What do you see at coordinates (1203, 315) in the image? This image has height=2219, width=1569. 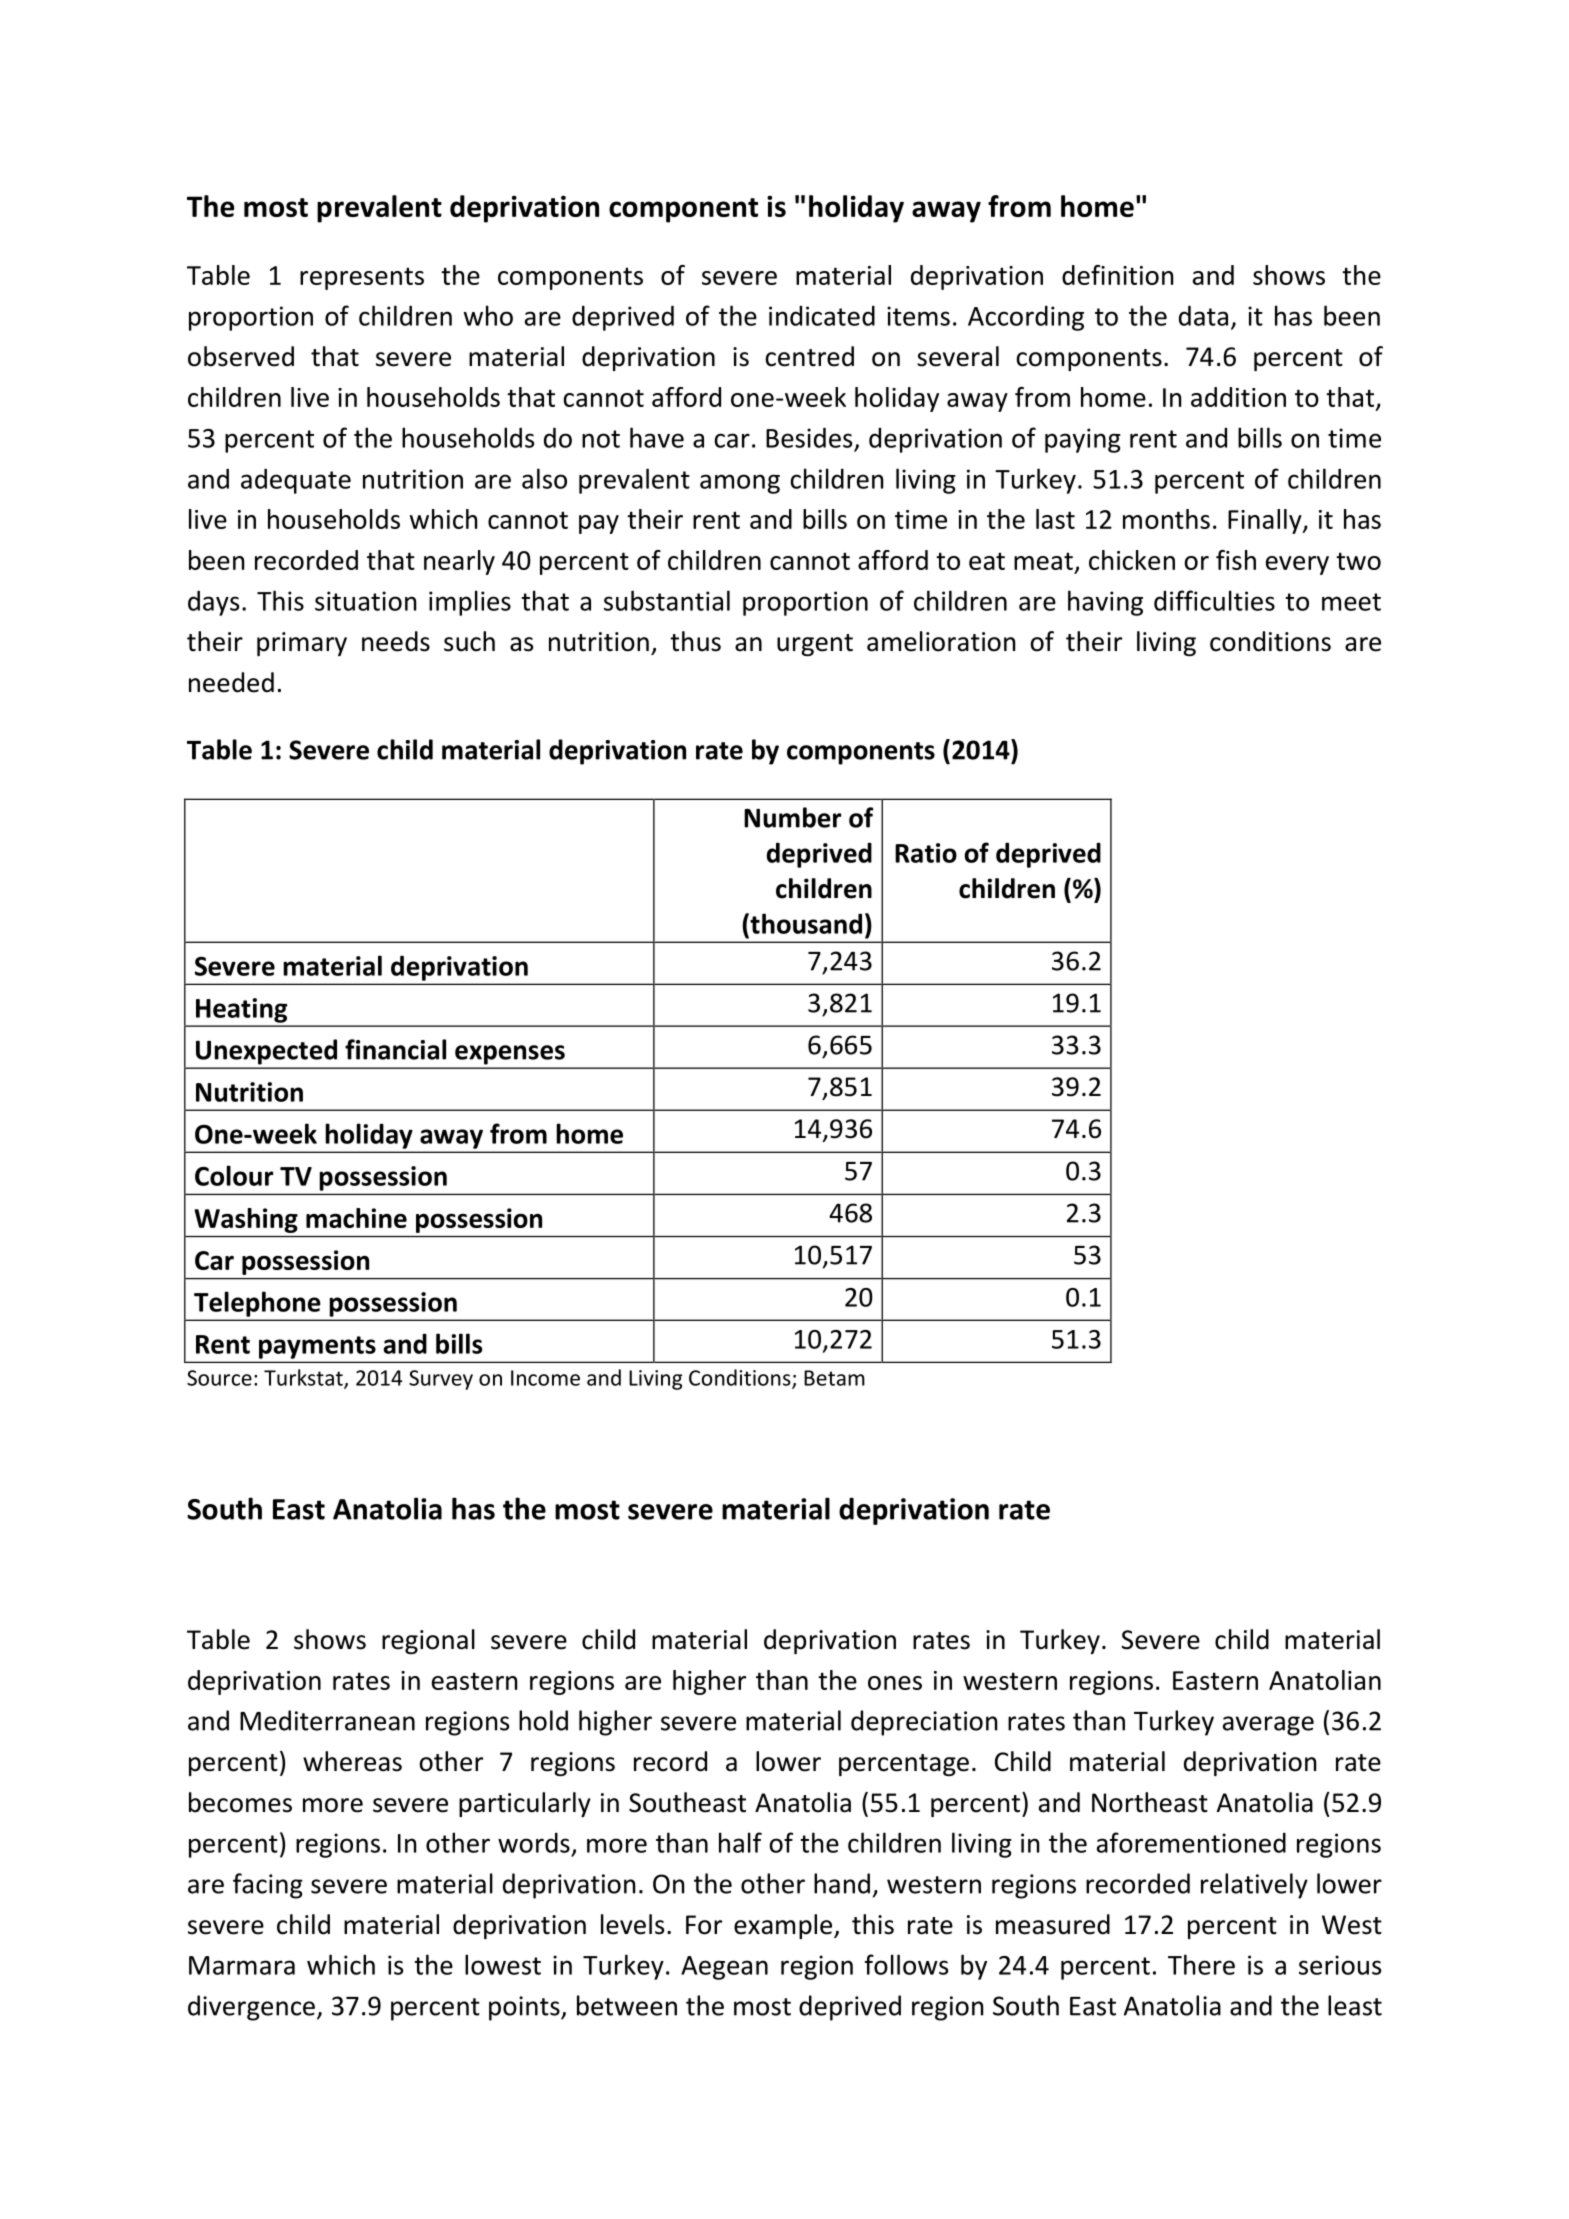 I see `data` at bounding box center [1203, 315].
